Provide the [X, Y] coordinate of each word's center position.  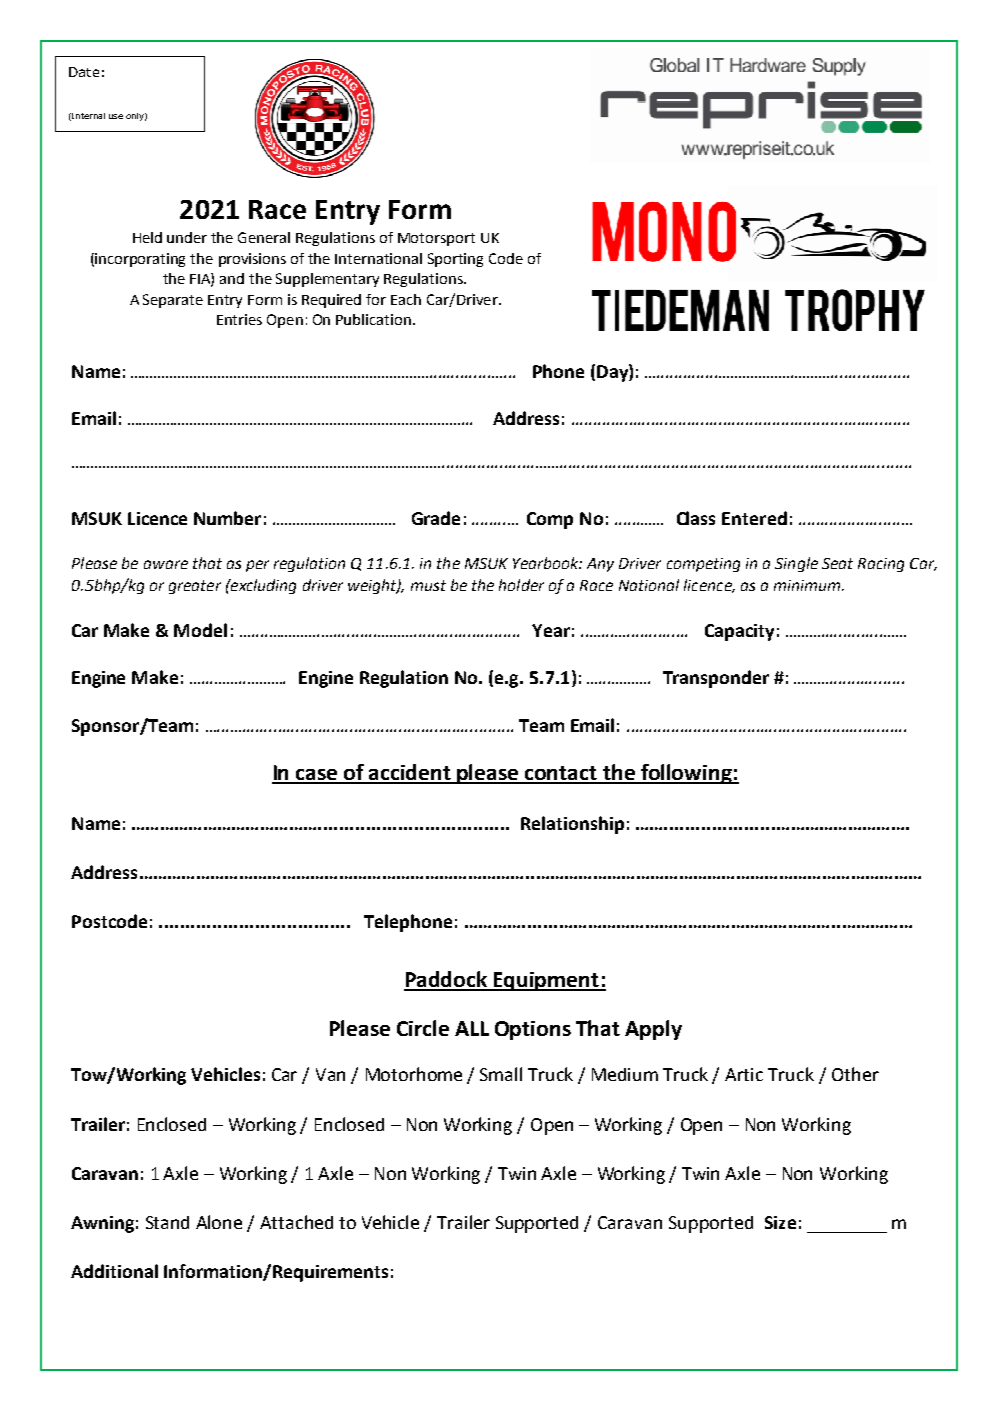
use [116, 116]
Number [227, 518]
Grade [436, 518]
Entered [754, 518]
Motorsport [436, 239]
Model [200, 630]
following [686, 774]
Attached [296, 1222]
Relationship [572, 825]
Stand [167, 1222]
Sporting [455, 260]
